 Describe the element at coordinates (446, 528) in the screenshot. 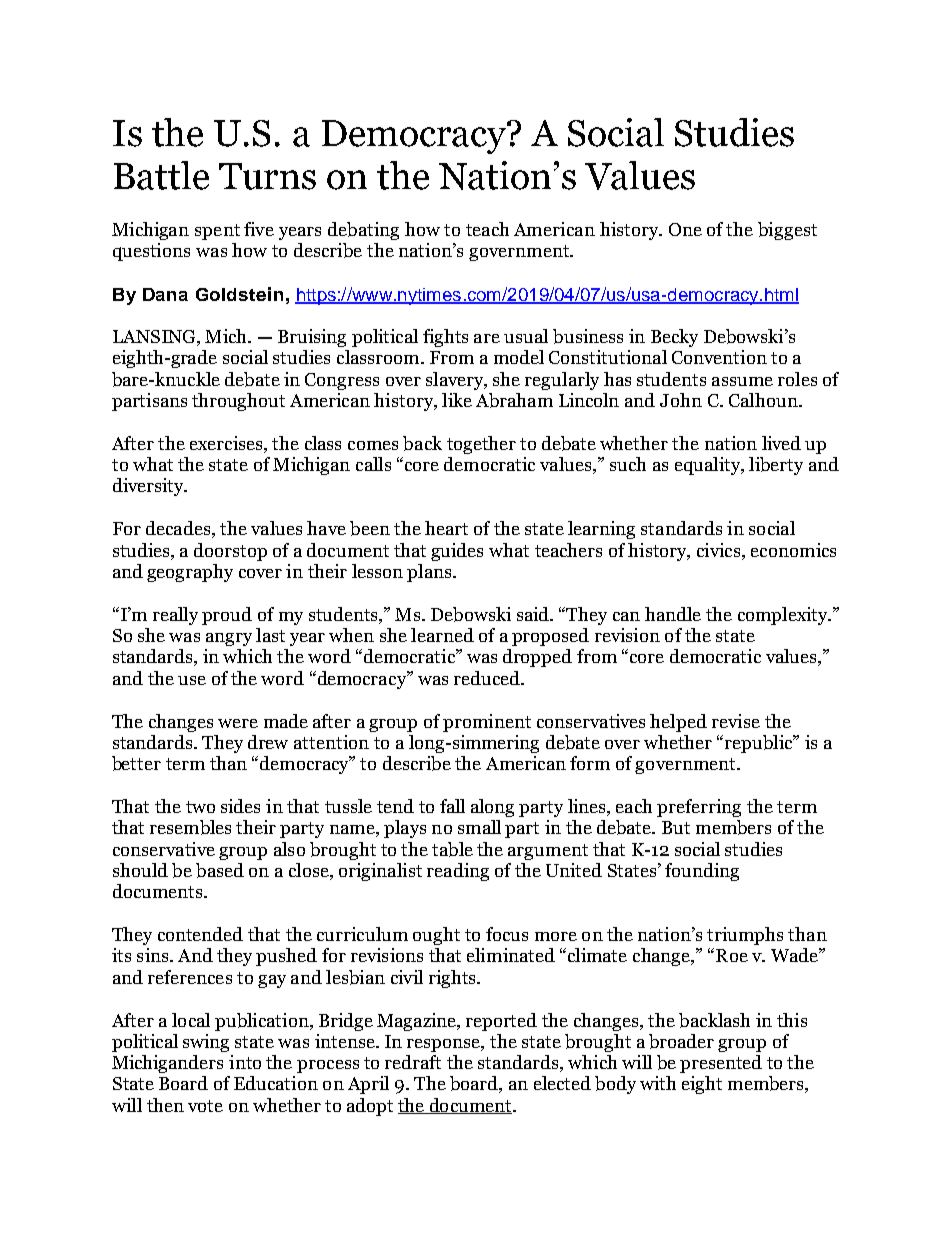

I see `heart` at that location.
